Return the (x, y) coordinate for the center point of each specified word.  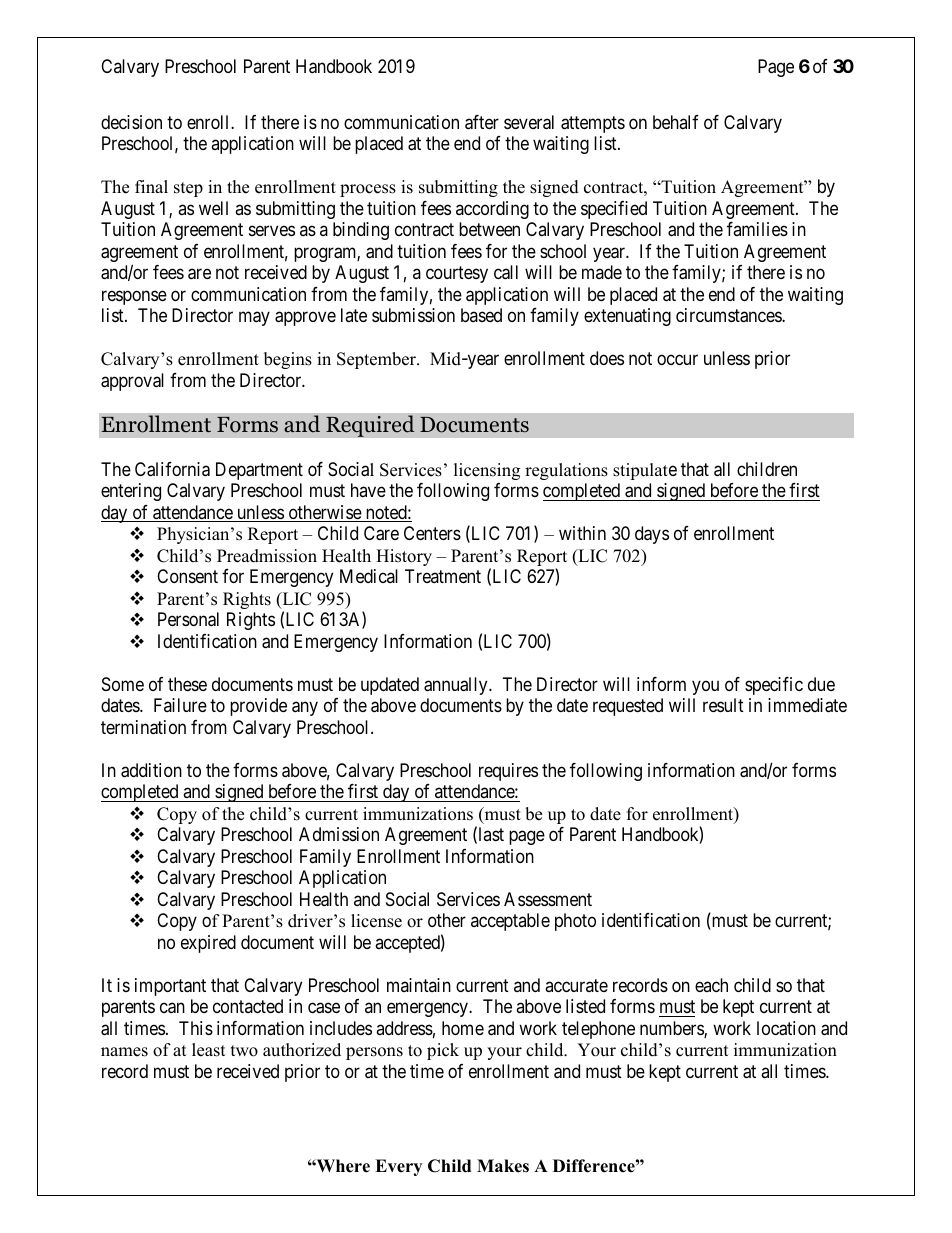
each (711, 985)
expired (208, 944)
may (254, 319)
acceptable (510, 922)
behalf (676, 122)
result (723, 705)
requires (508, 772)
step (188, 189)
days (652, 535)
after (482, 122)
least (209, 1050)
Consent (187, 576)
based (481, 315)
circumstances (729, 315)
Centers (432, 533)
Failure (180, 705)
